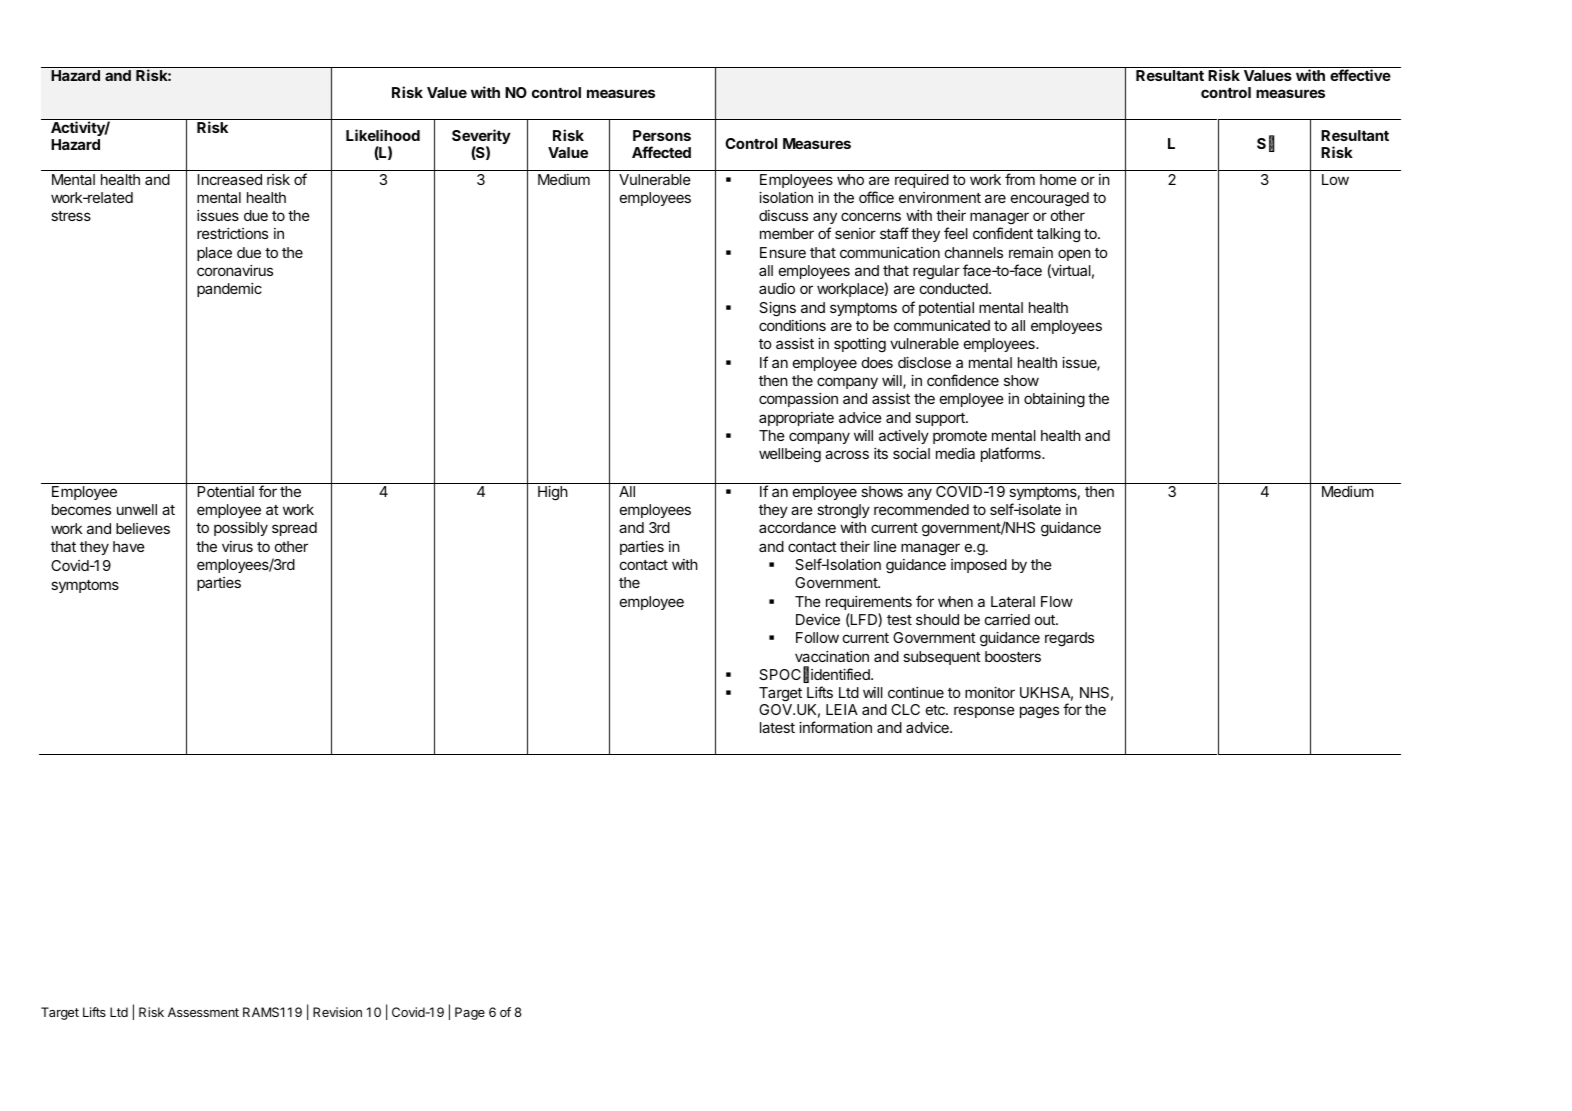 The width and height of the screenshot is (1572, 1111). What do you see at coordinates (984, 712) in the screenshot?
I see `response` at bounding box center [984, 712].
